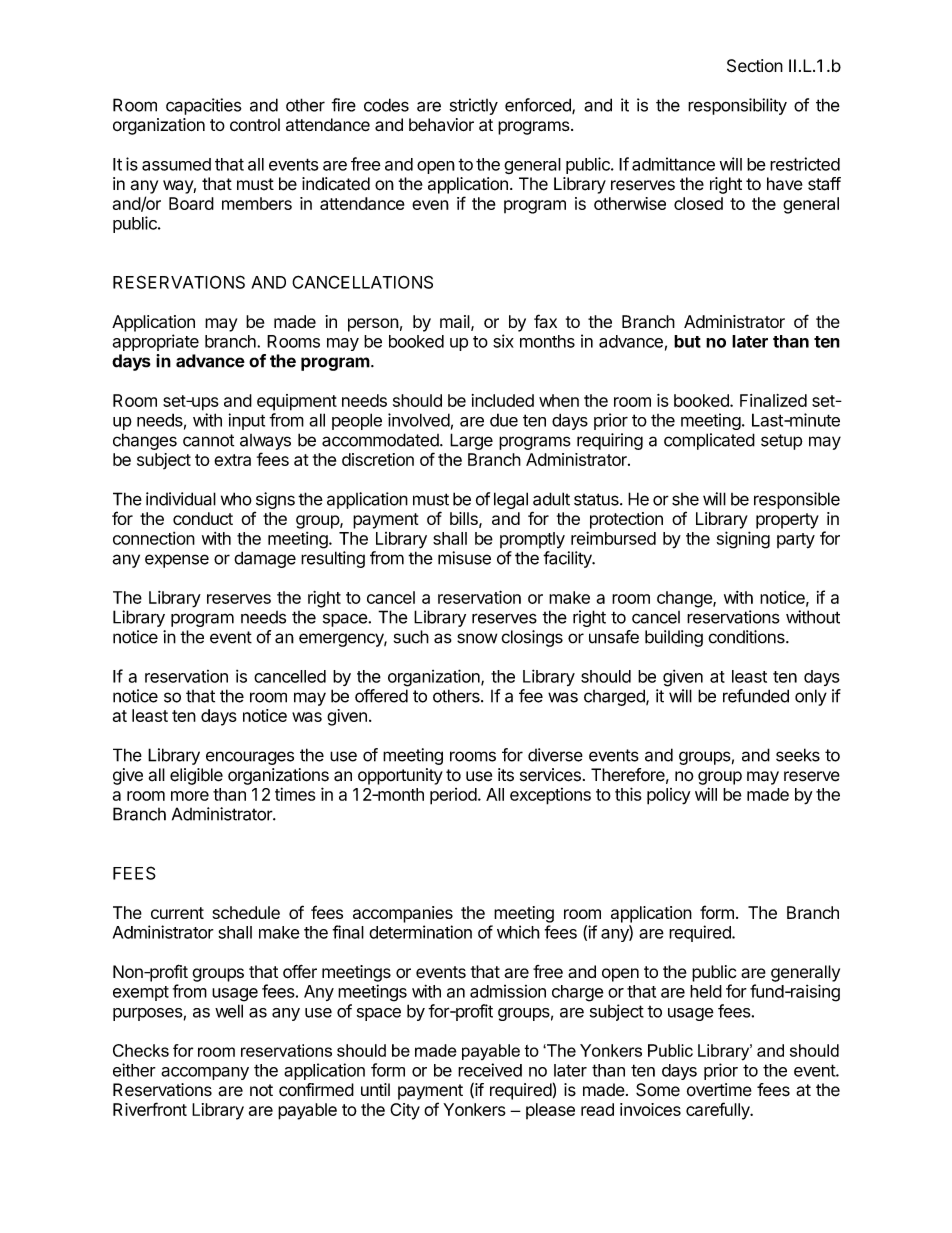 The width and height of the document is (952, 1233). What do you see at coordinates (490, 1070) in the document?
I see `received` at bounding box center [490, 1070].
